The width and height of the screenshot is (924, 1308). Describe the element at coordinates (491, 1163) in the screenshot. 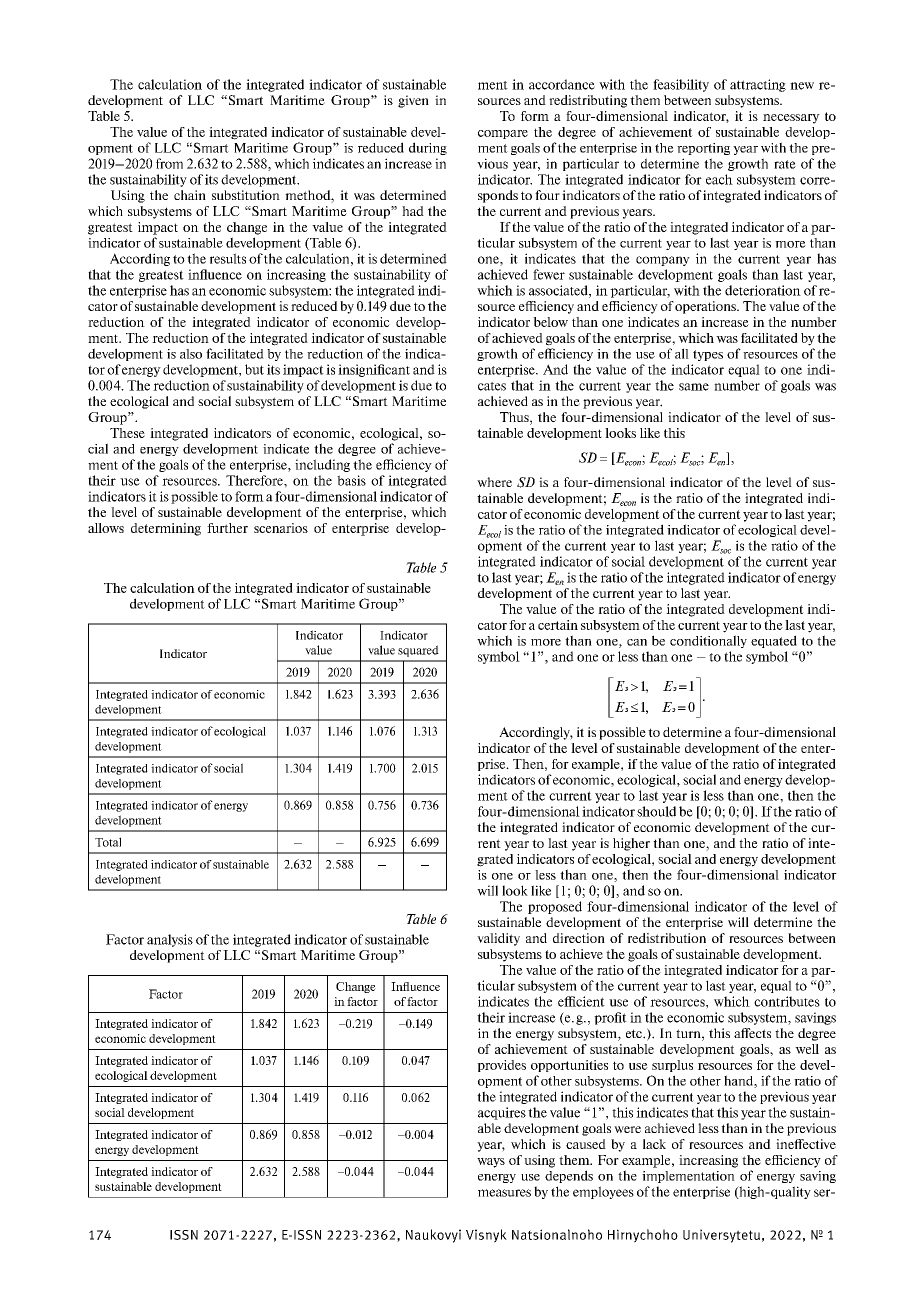

I see `ways` at that location.
